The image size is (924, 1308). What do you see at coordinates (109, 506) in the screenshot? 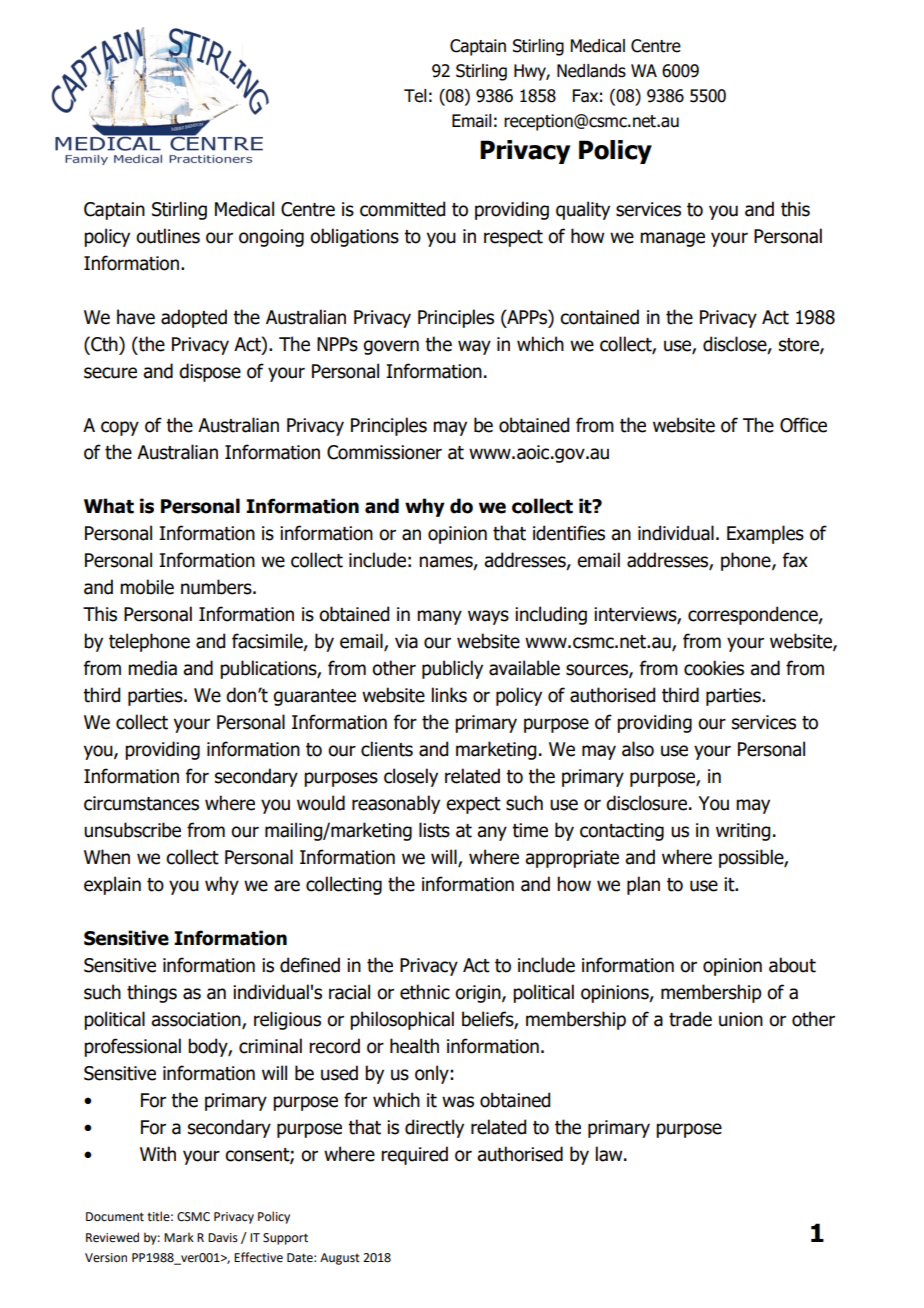
I see `What` at bounding box center [109, 506].
